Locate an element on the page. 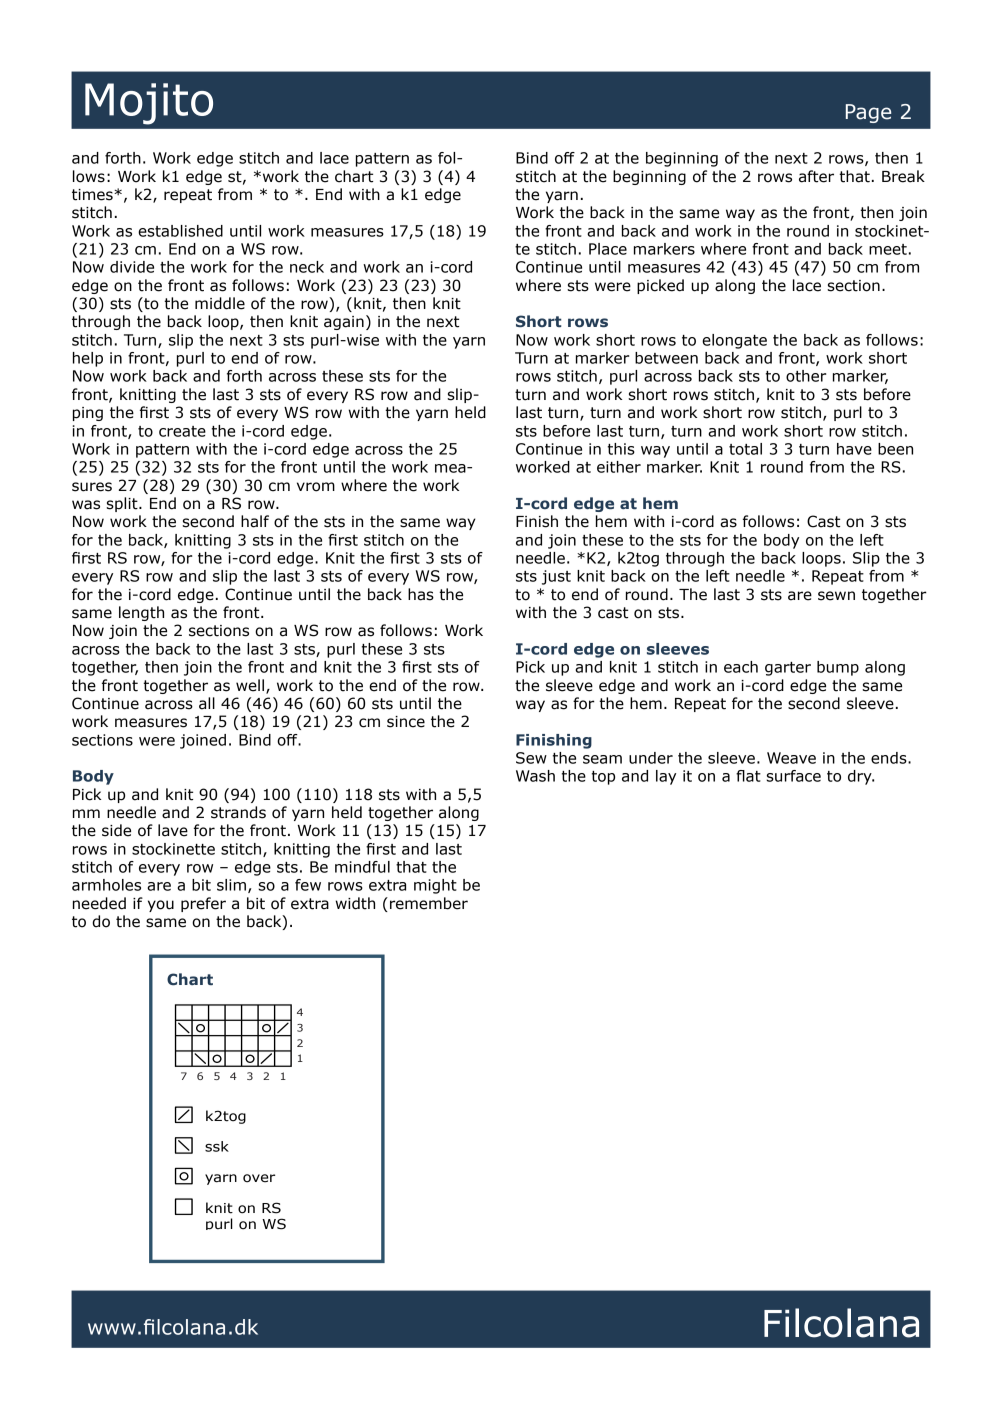 The height and width of the document is (1417, 1002). has is located at coordinates (421, 594).
